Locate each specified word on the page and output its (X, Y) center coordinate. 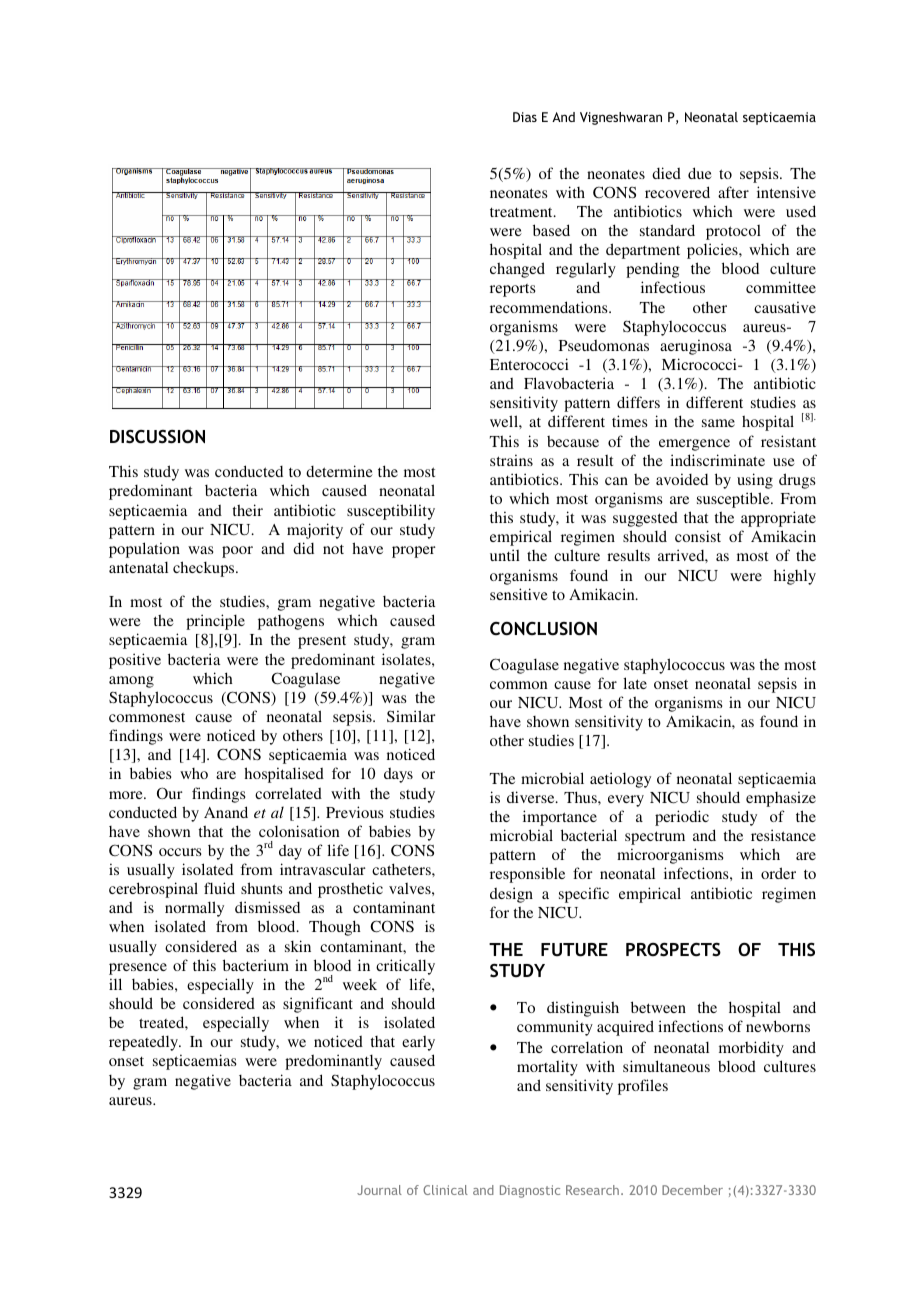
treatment (522, 212)
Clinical (445, 1190)
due (700, 173)
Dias (525, 117)
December (692, 1190)
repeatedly (145, 1043)
